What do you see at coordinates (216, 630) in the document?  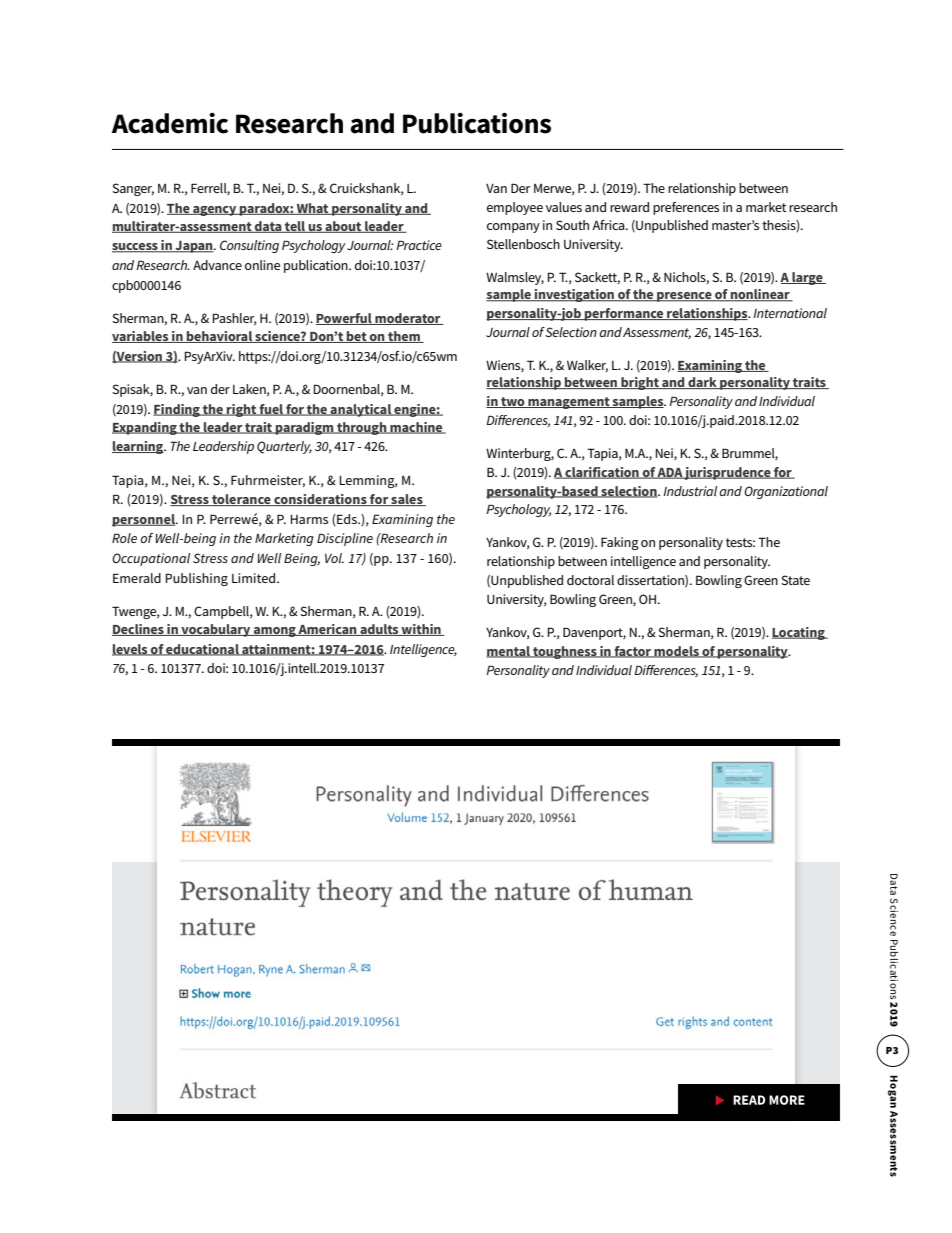 I see `vocabulary` at bounding box center [216, 630].
